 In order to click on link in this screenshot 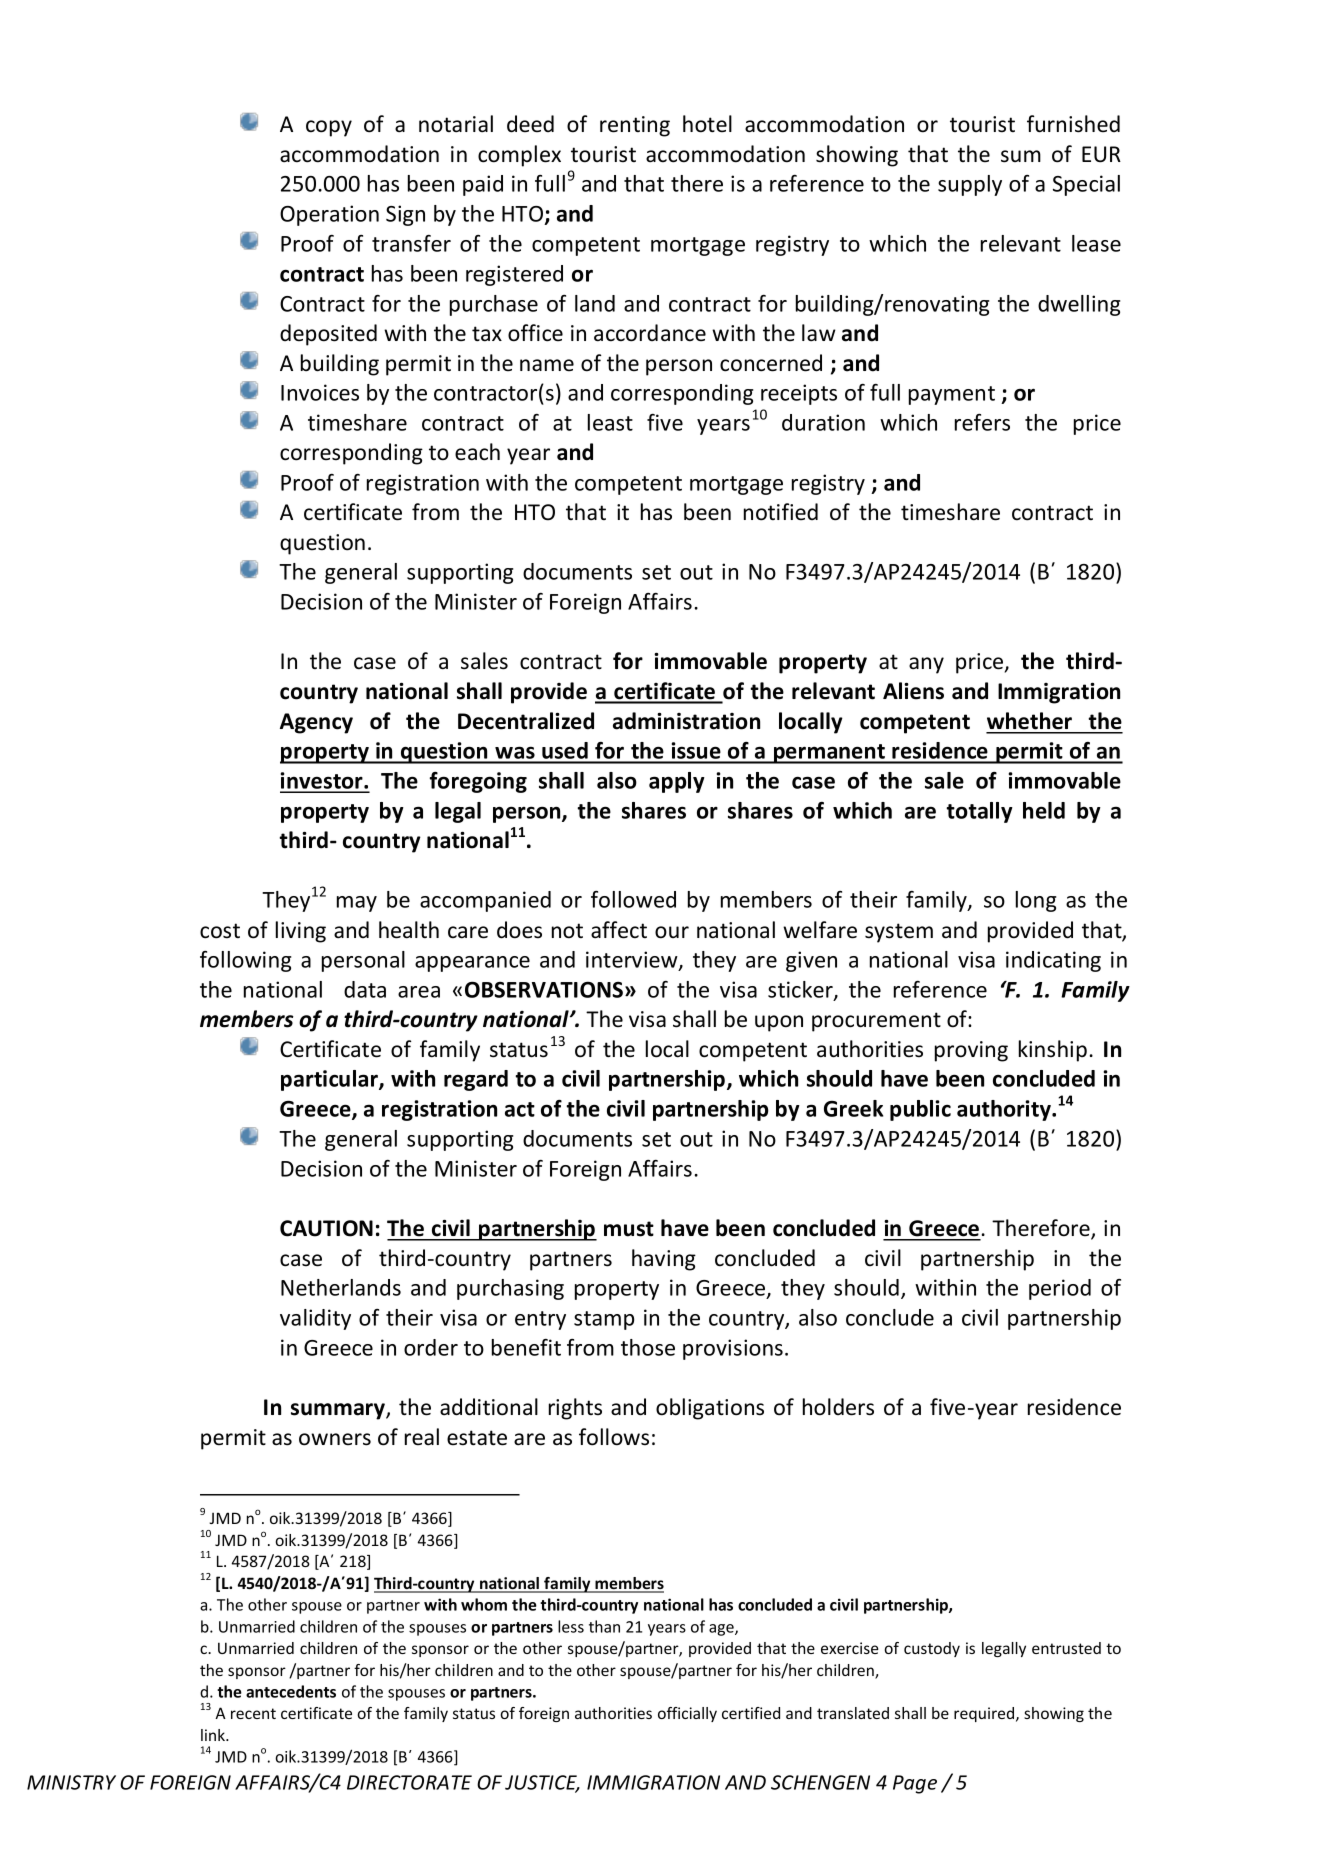, I will do `click(214, 1735)`.
